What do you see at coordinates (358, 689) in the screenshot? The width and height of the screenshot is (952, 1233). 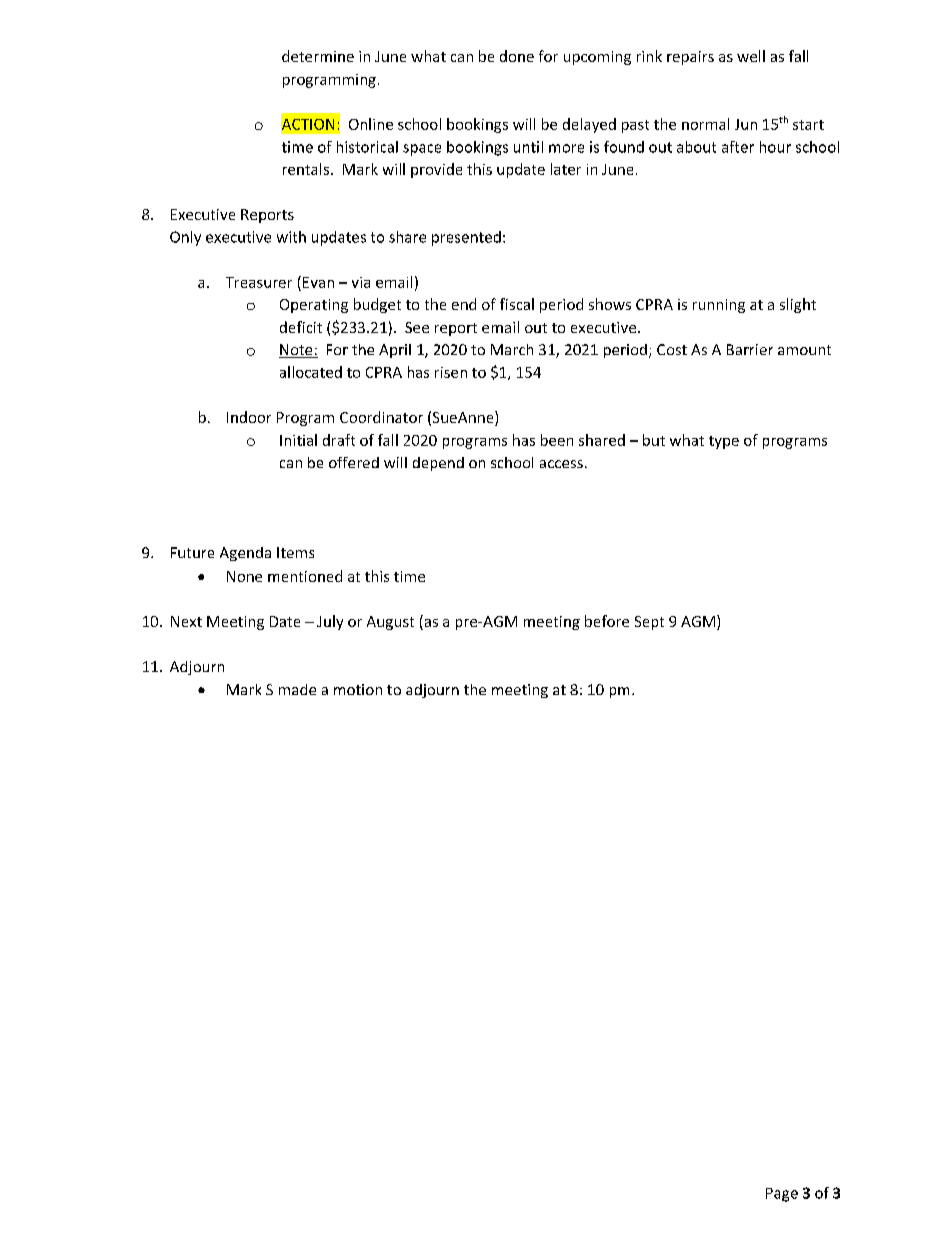 I see `motion` at bounding box center [358, 689].
